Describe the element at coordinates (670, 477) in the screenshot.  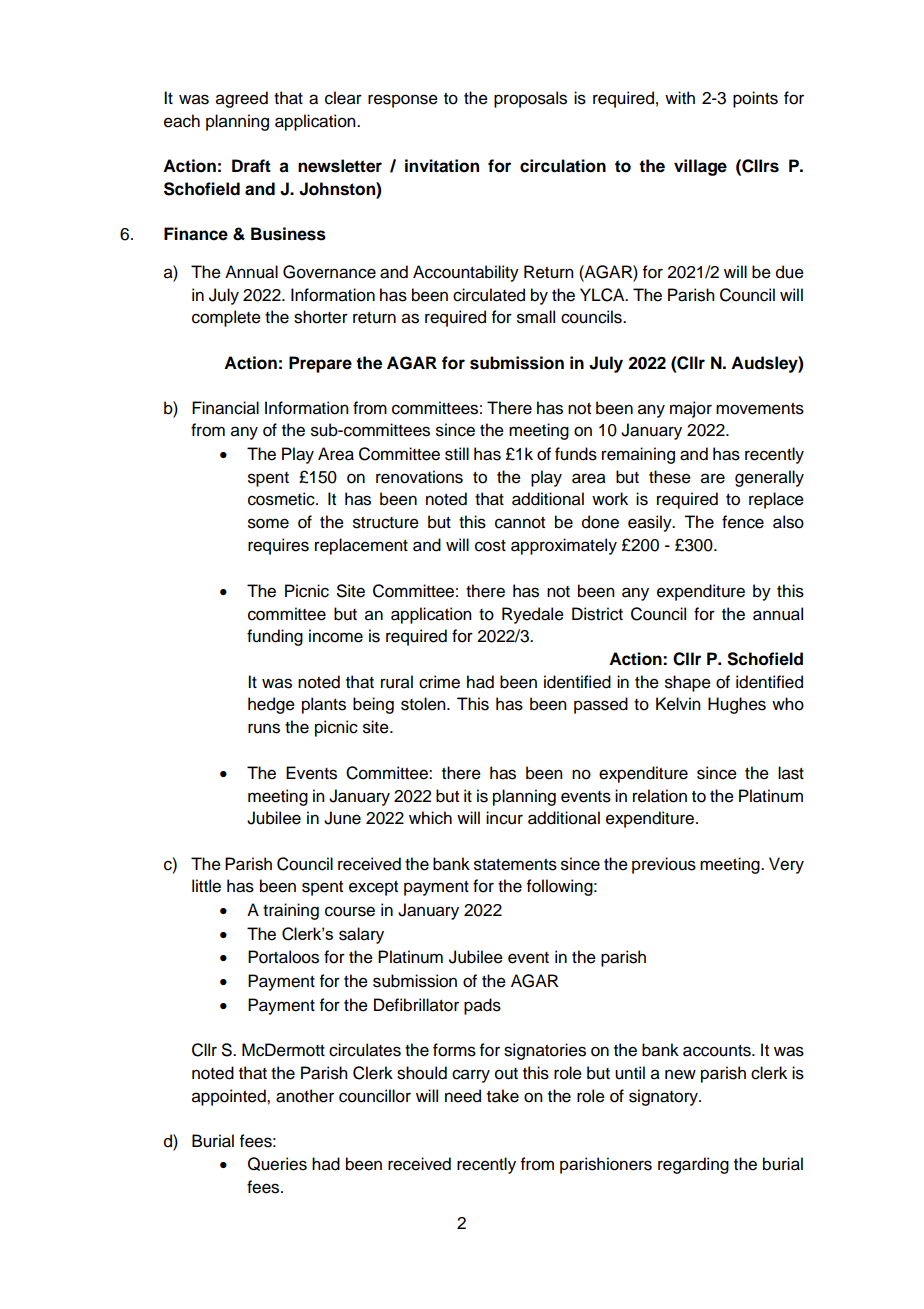
I see `these` at that location.
